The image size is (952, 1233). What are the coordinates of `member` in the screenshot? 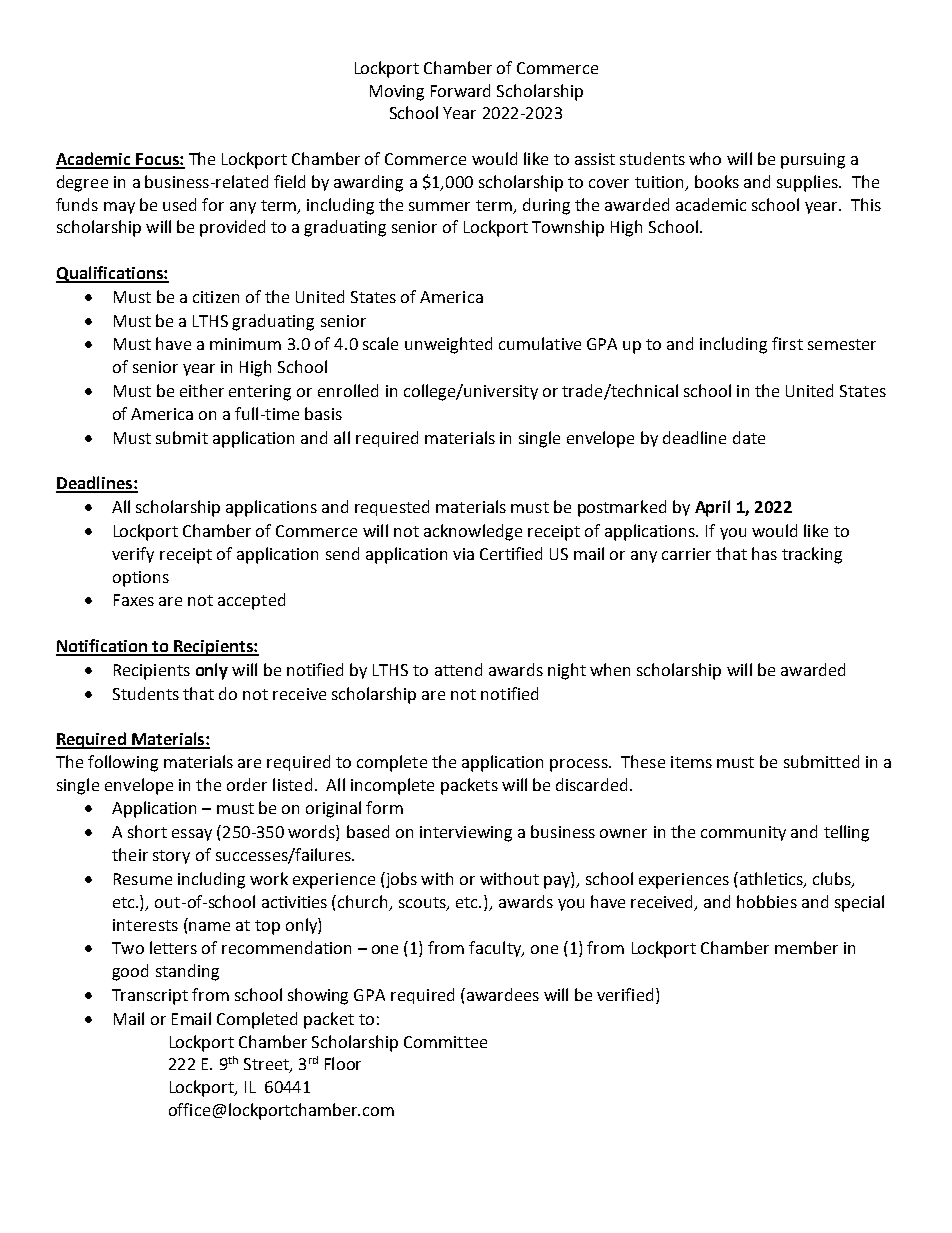 It's located at (806, 947).
